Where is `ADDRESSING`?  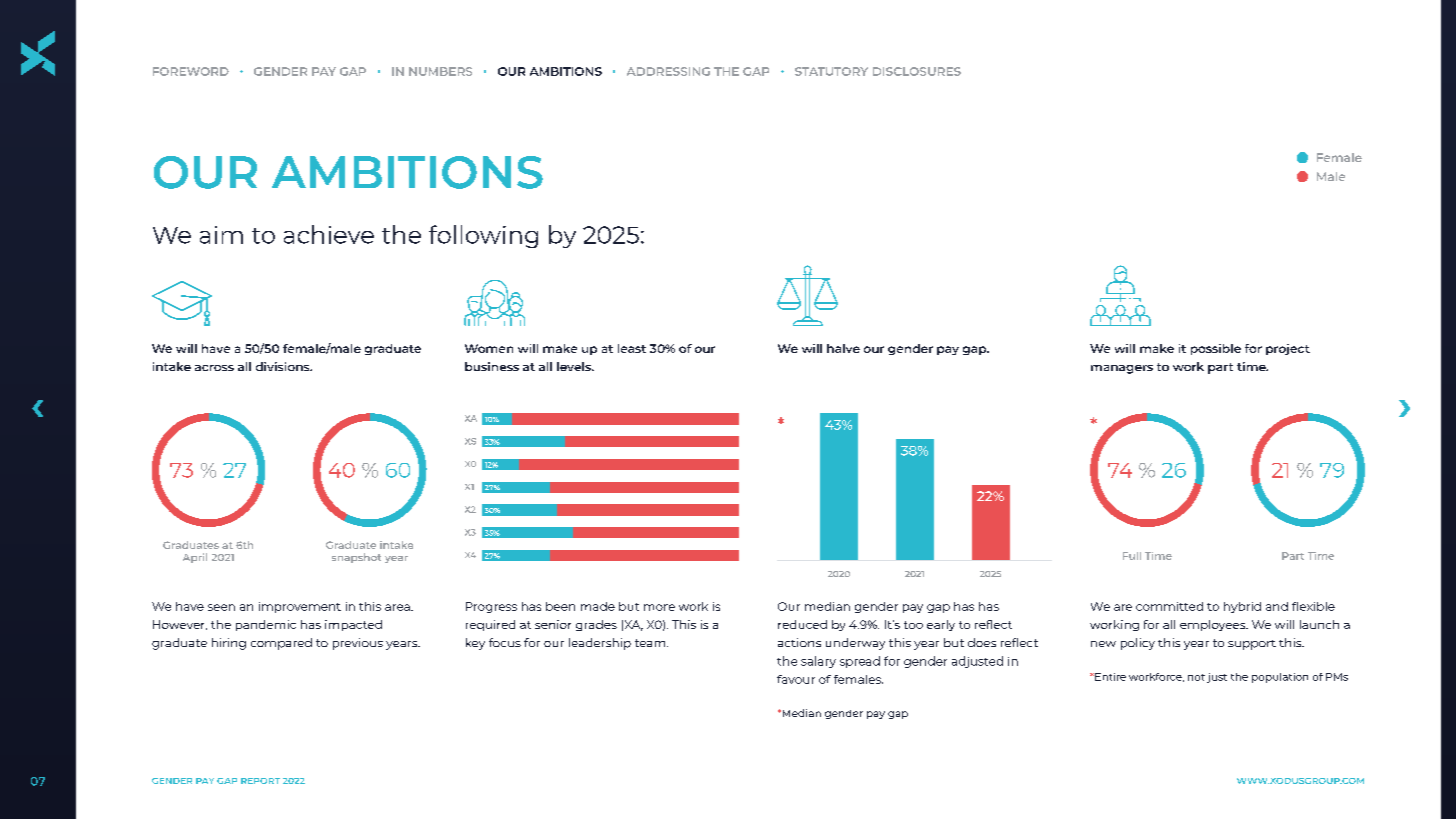 ADDRESSING is located at coordinates (668, 71).
